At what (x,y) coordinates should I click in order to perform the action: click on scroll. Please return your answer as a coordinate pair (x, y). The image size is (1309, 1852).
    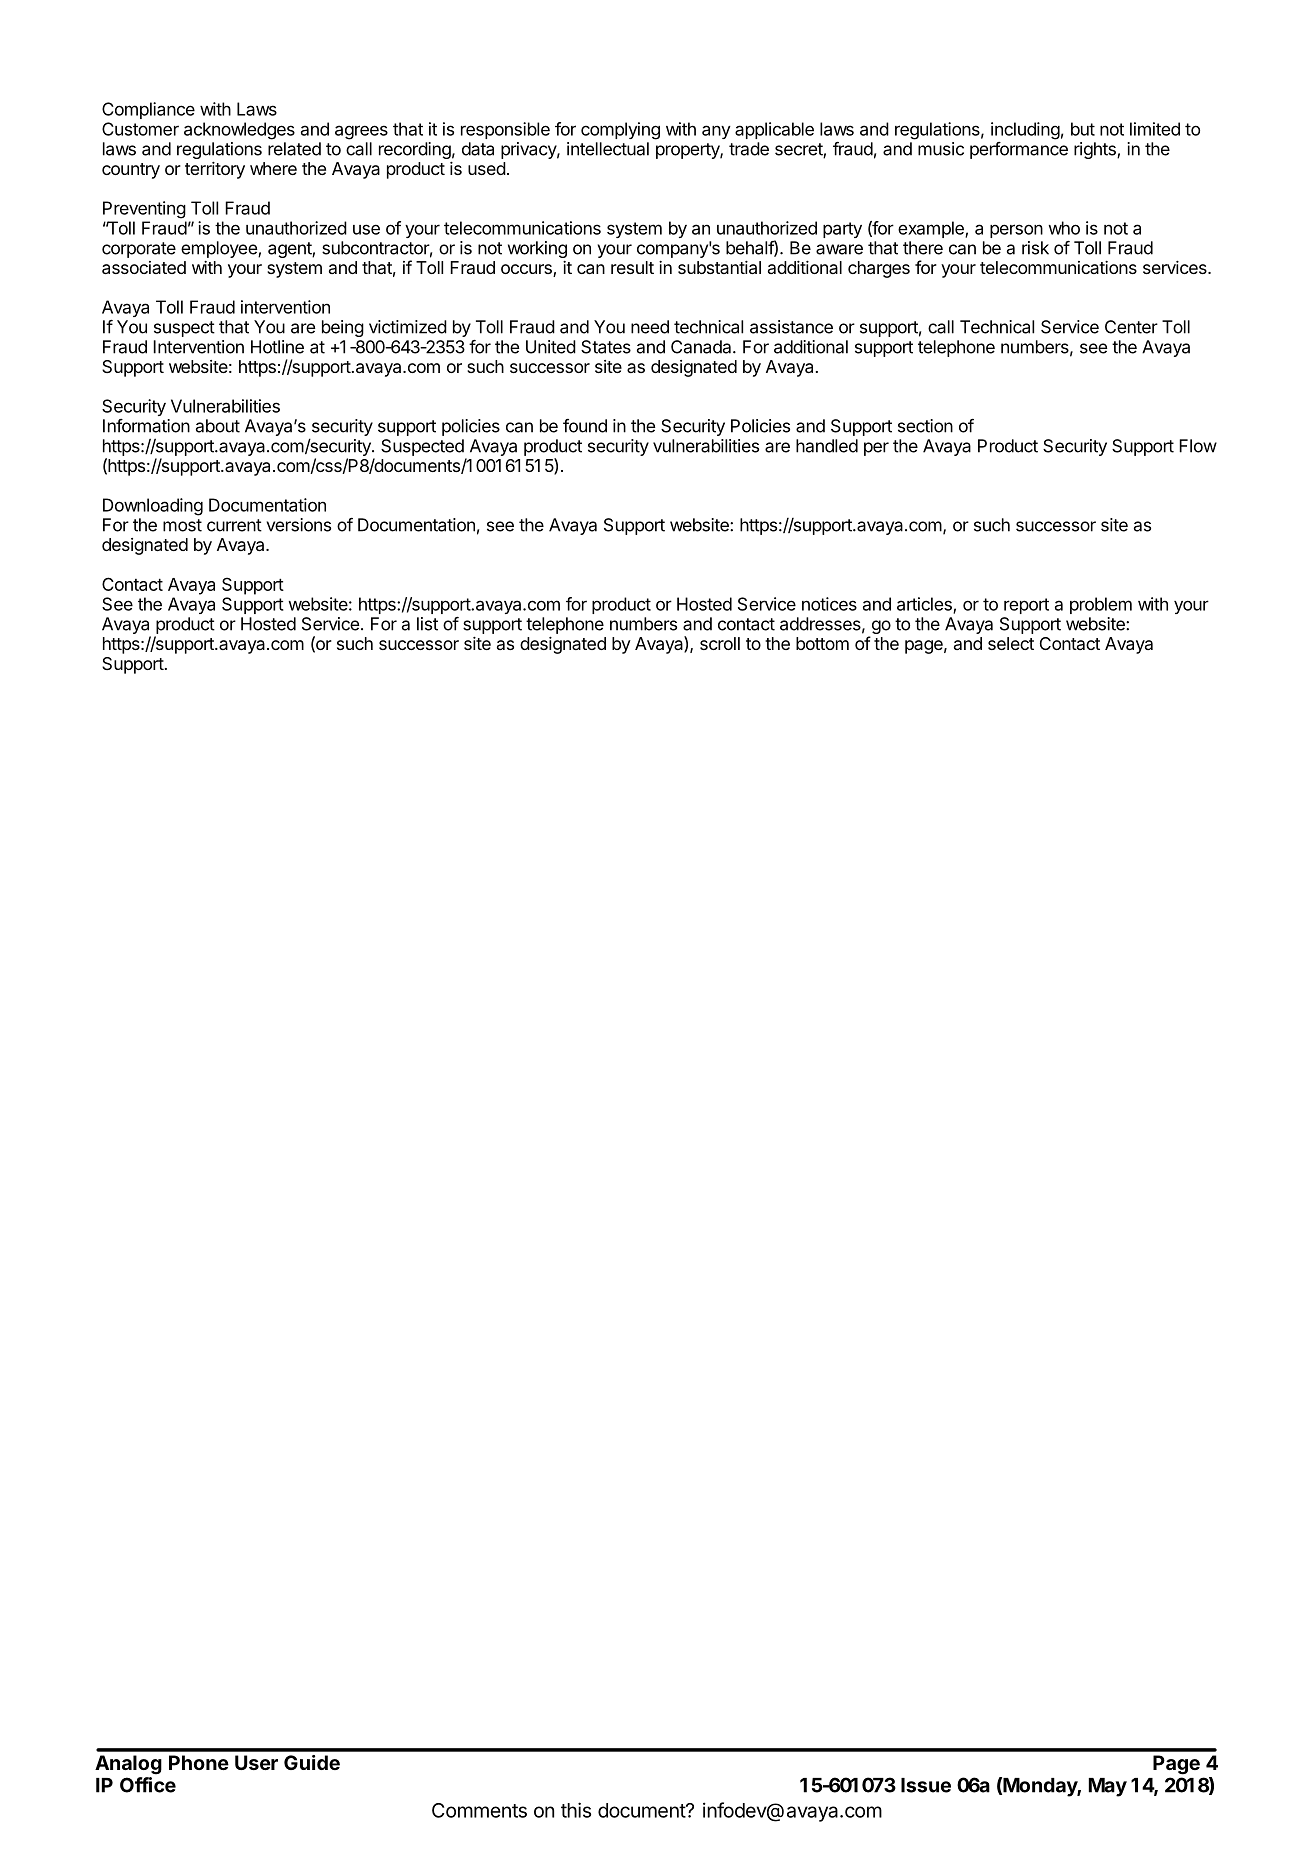
    Looking at the image, I should click on (720, 643).
